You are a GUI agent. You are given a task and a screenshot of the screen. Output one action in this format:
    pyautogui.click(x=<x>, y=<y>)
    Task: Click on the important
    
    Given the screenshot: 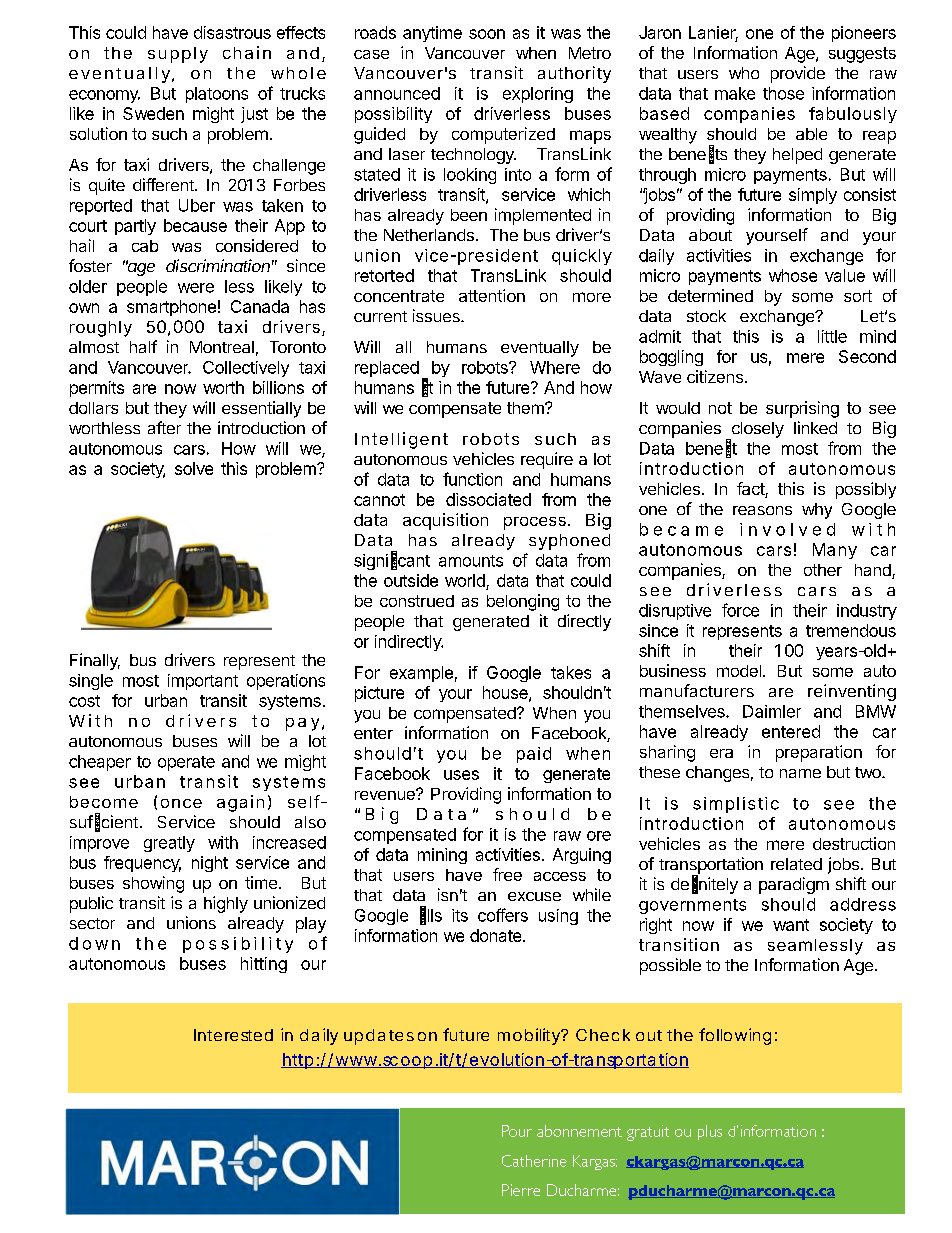 What is the action you would take?
    pyautogui.click(x=203, y=682)
